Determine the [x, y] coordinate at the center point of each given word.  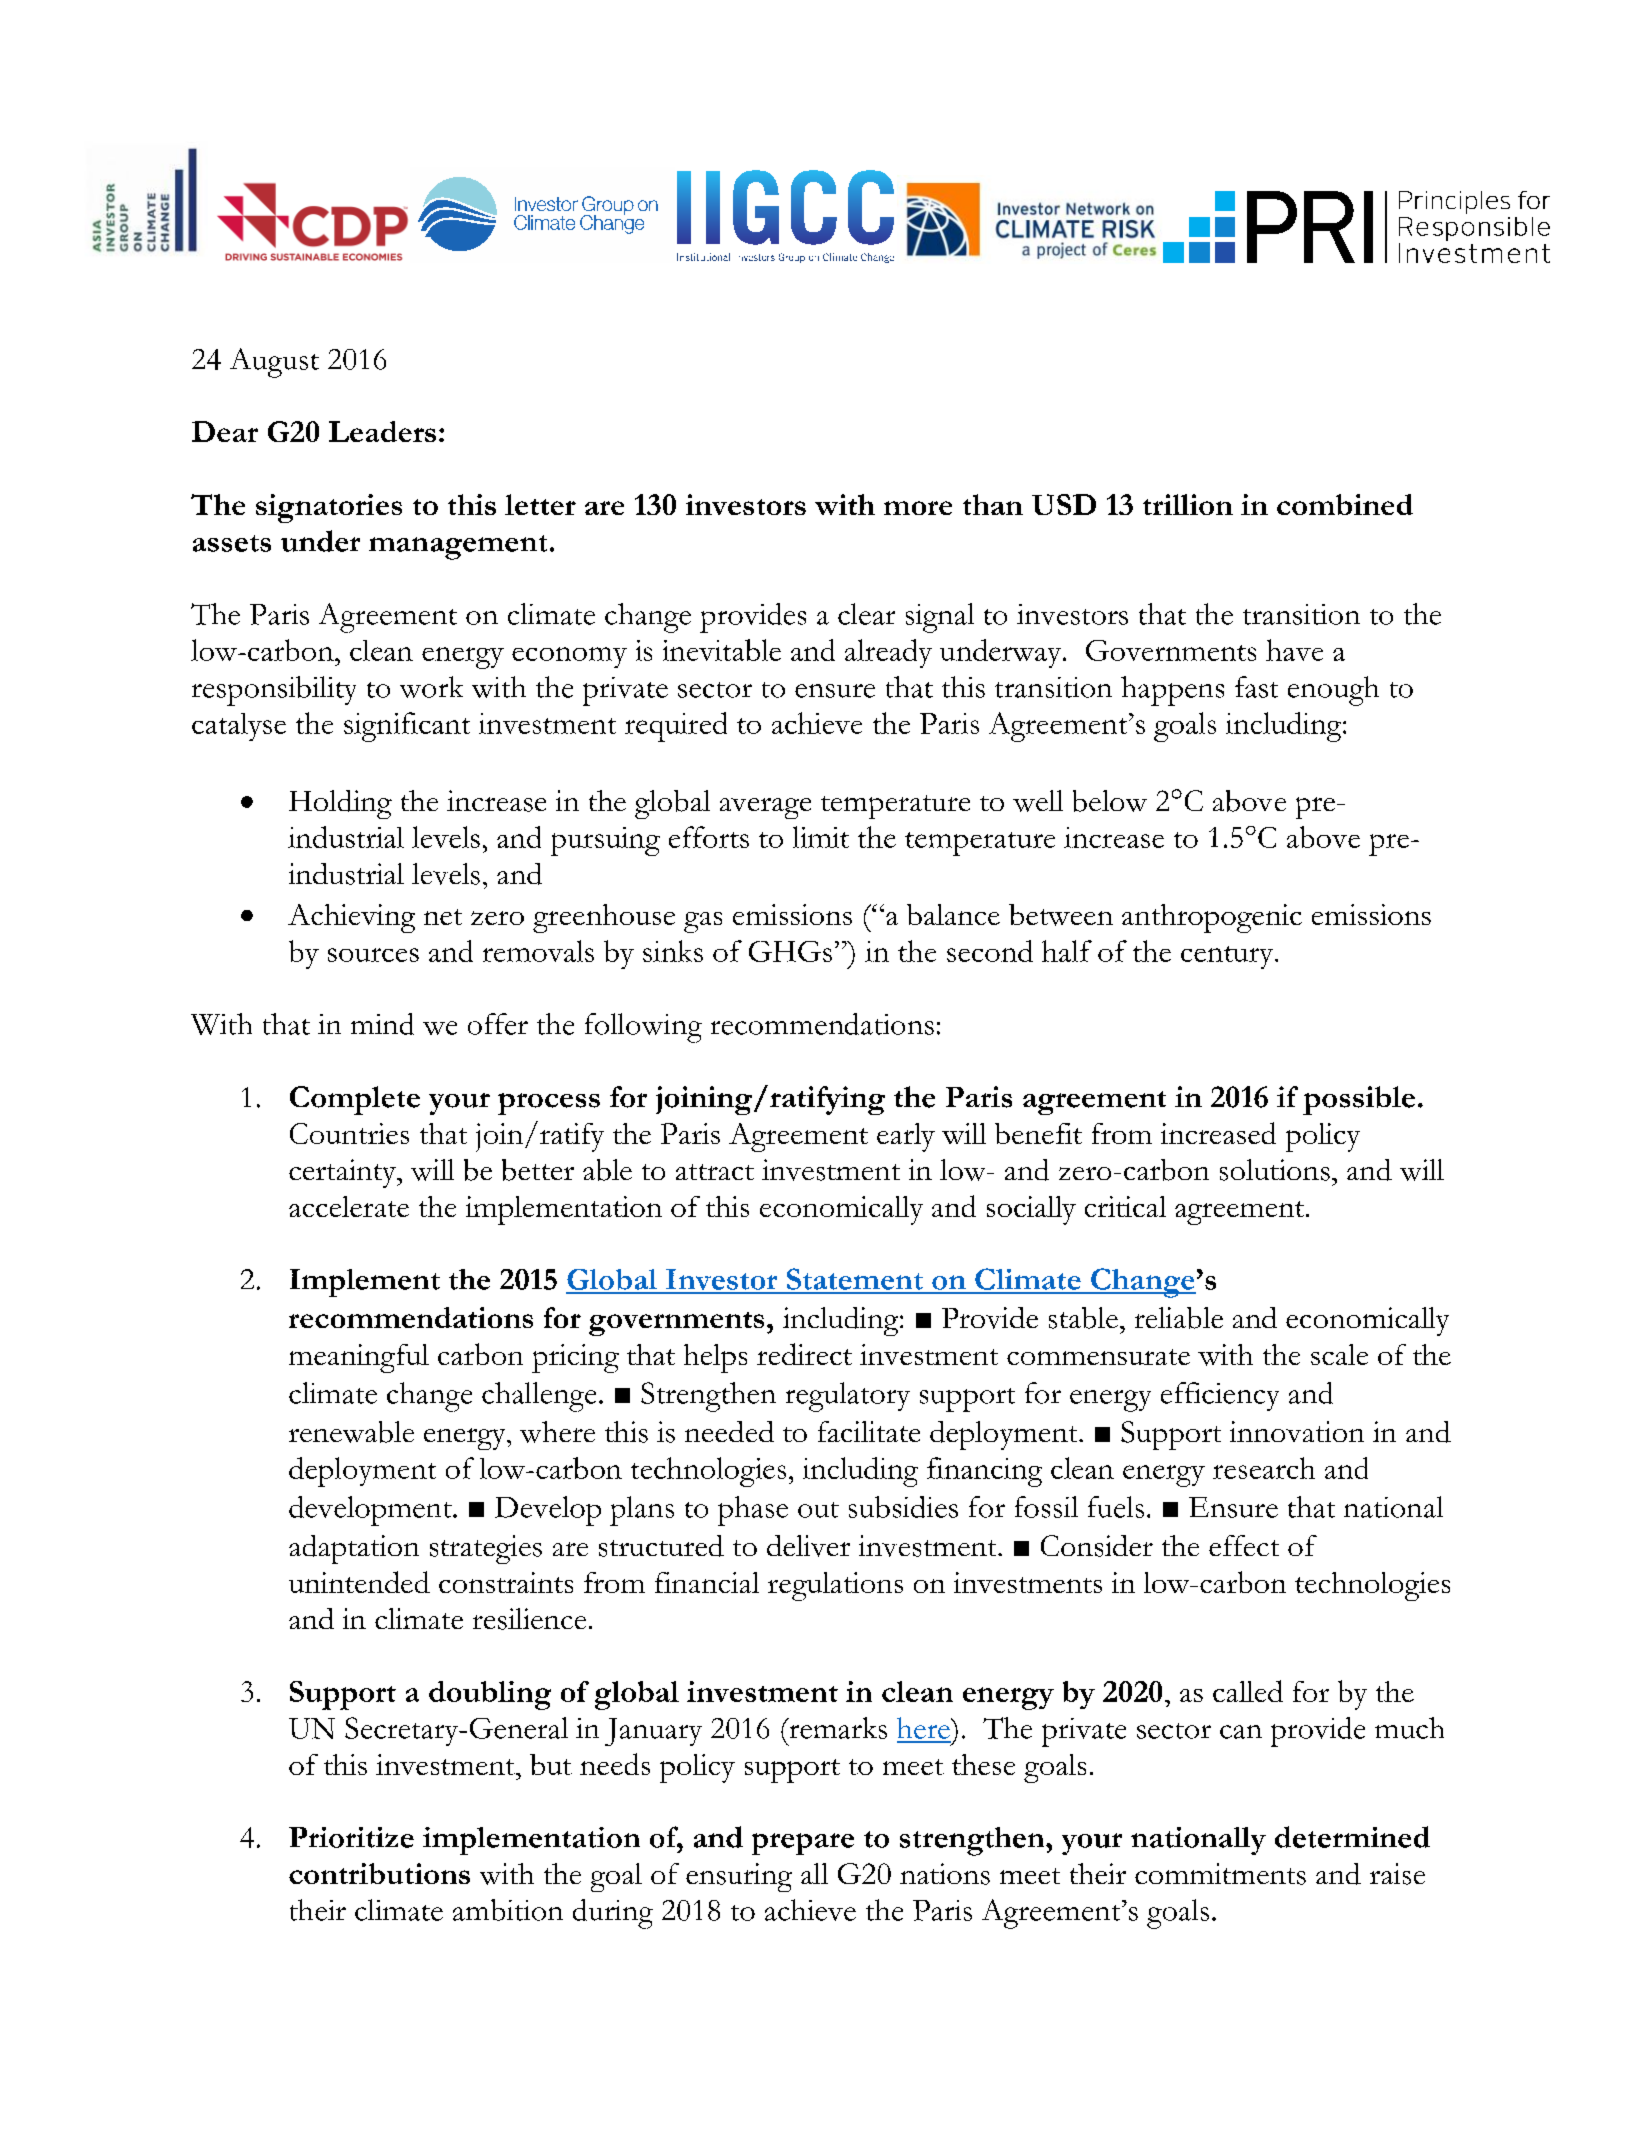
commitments [1220, 1874]
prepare [803, 1844]
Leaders [382, 431]
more [918, 508]
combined [1345, 504]
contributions [379, 1873]
